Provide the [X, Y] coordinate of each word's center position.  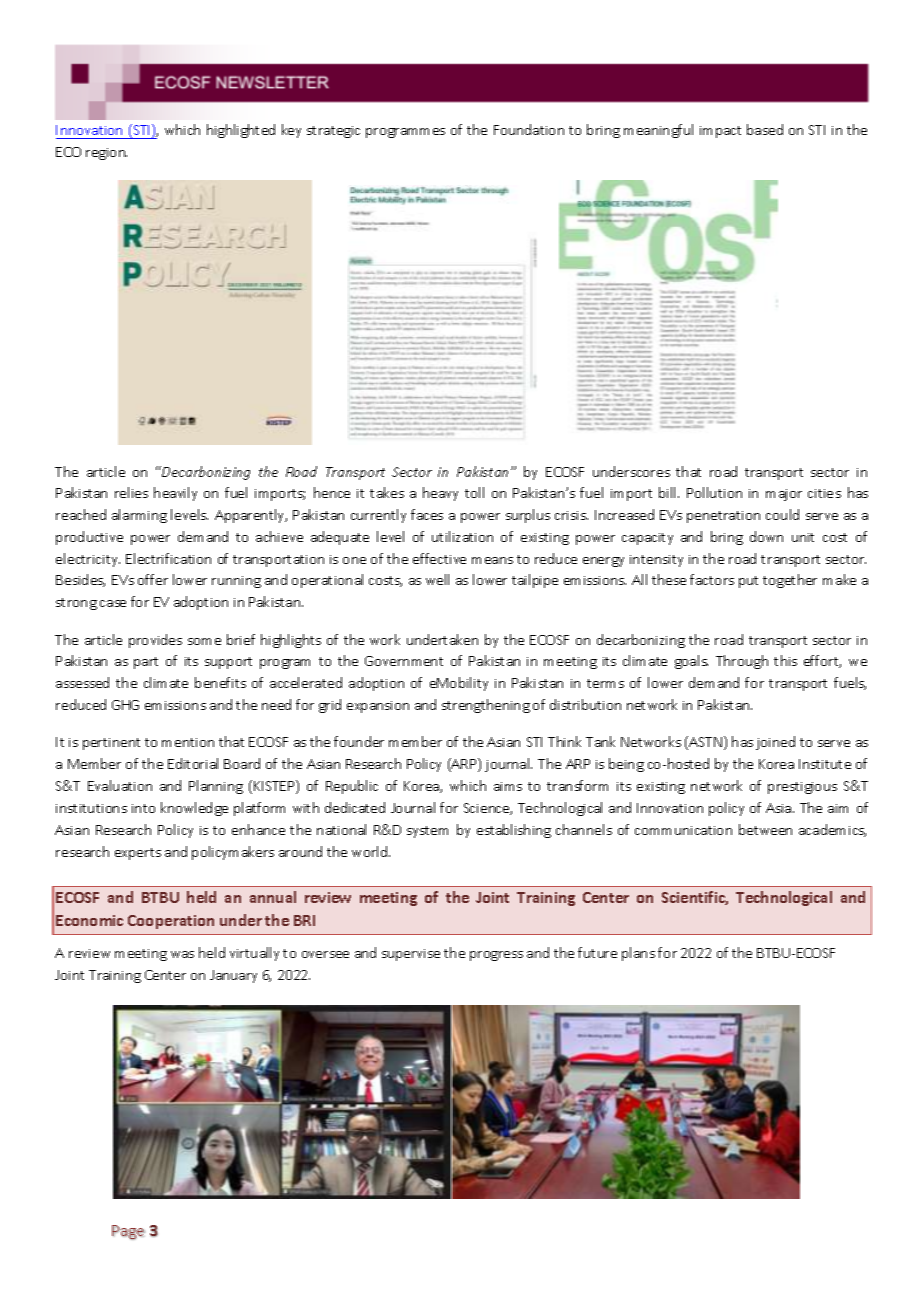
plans [638, 954]
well [437, 579]
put [748, 582]
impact [720, 132]
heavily [175, 494]
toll [474, 492]
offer [153, 579]
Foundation [529, 129]
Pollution [714, 492]
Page [128, 1232]
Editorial [193, 763]
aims [508, 786]
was [182, 954]
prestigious [802, 788]
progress [496, 956]
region [106, 154]
